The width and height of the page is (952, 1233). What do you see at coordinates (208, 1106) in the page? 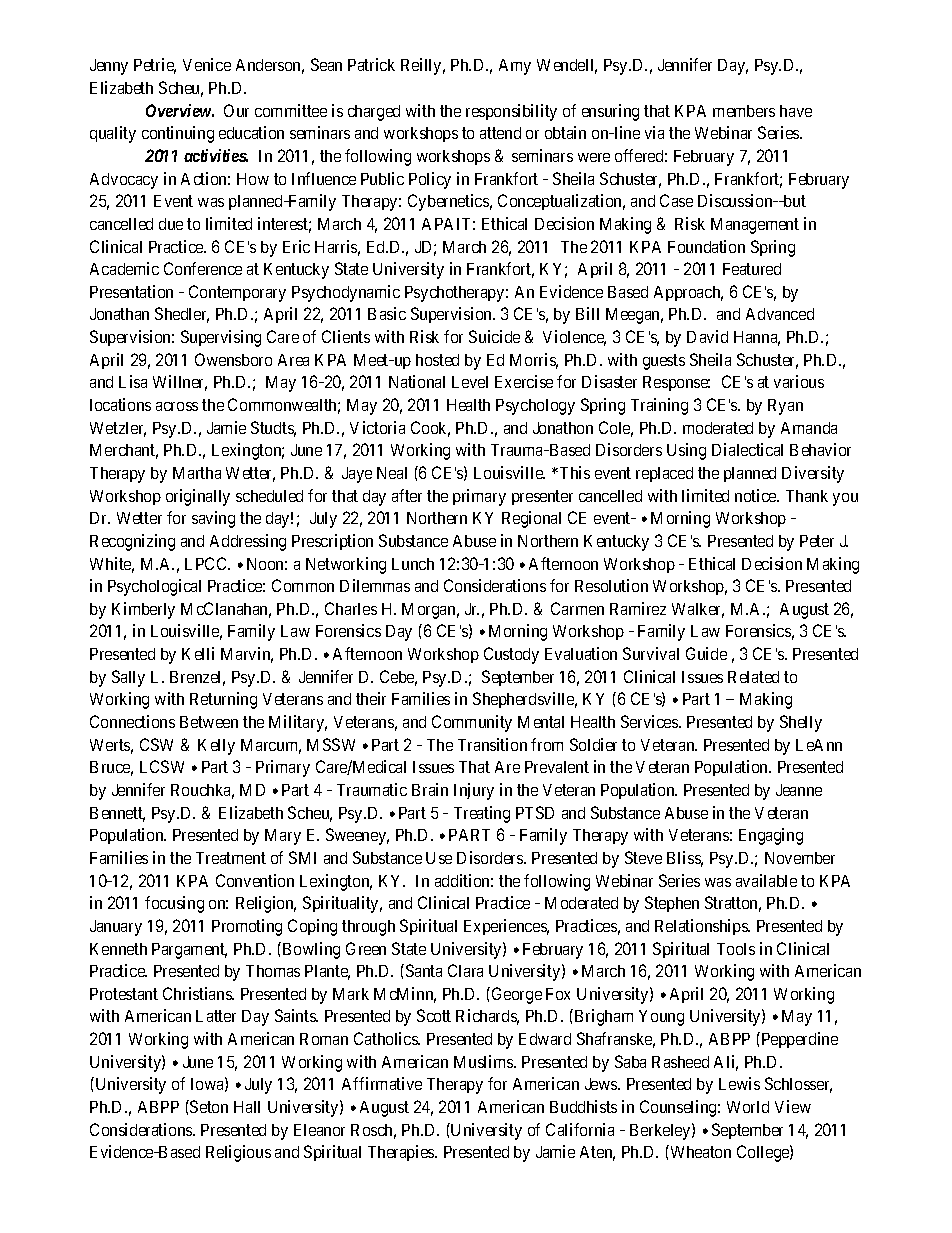
I see `Seton` at bounding box center [208, 1106].
